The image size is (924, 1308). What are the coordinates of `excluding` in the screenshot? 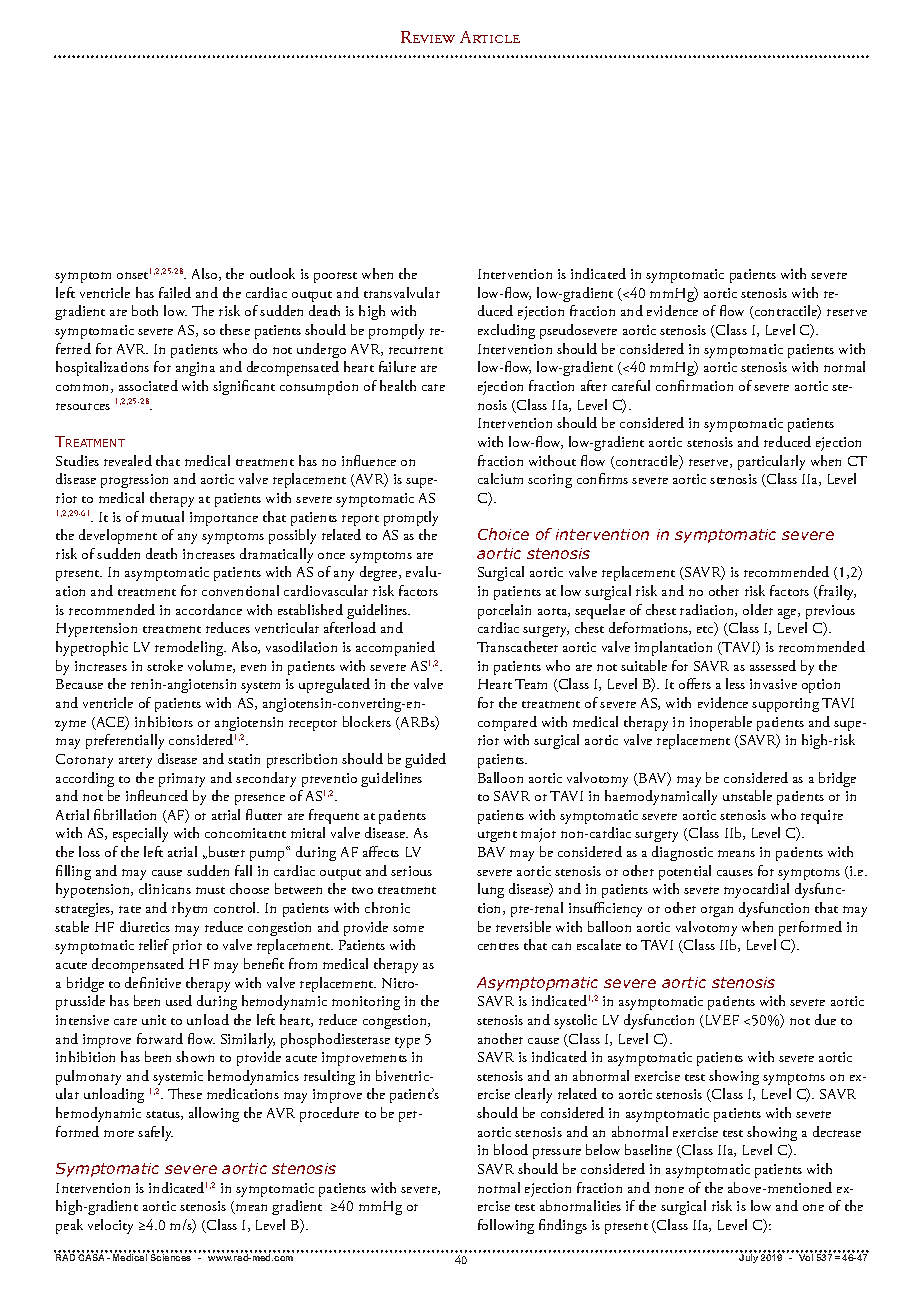 It's located at (506, 331).
